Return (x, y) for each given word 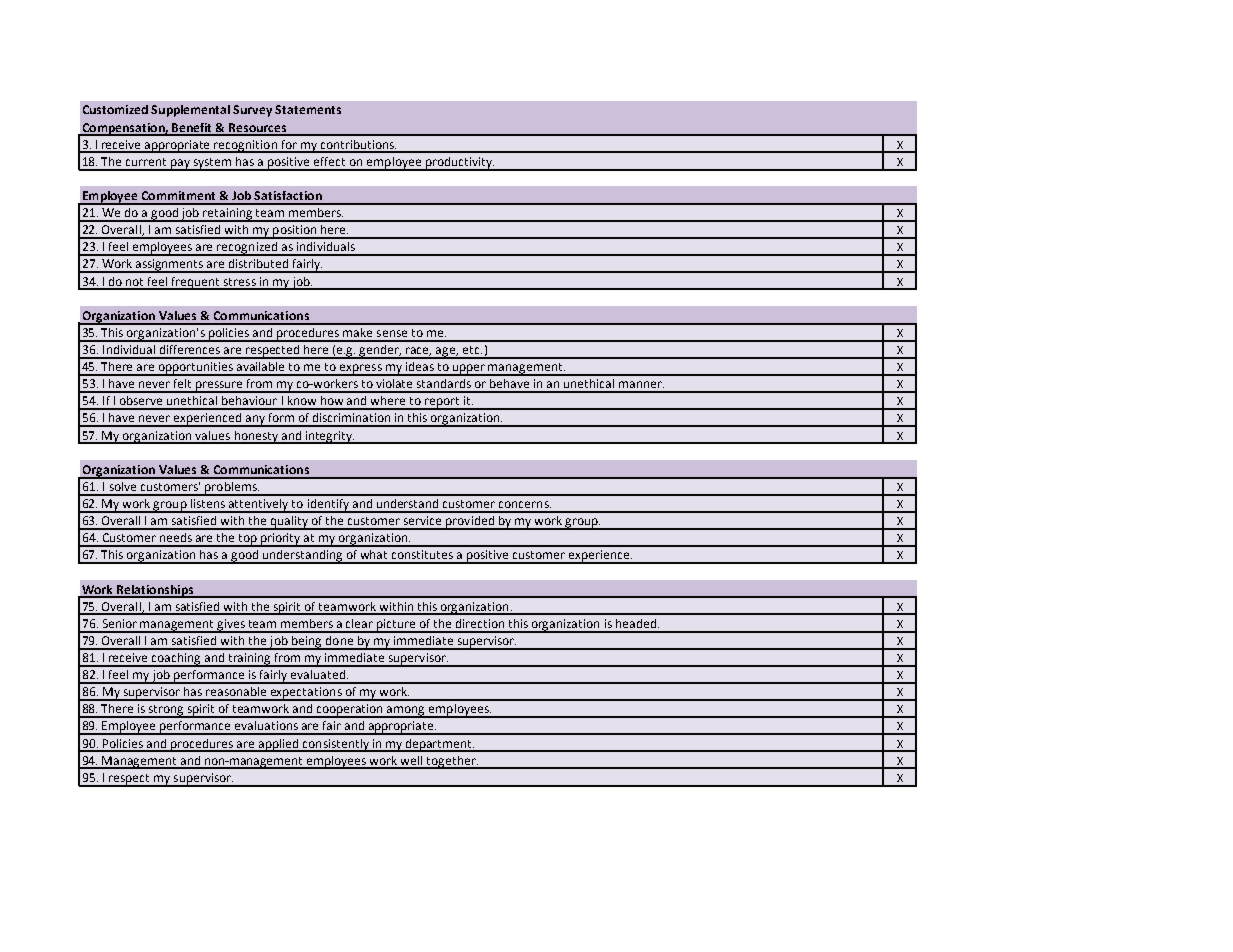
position (295, 232)
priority (281, 540)
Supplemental (190, 111)
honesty (256, 437)
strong (166, 711)
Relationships (155, 591)
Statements (308, 109)
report (442, 403)
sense (392, 333)
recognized (247, 249)
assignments (170, 266)
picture (396, 626)
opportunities (196, 369)
